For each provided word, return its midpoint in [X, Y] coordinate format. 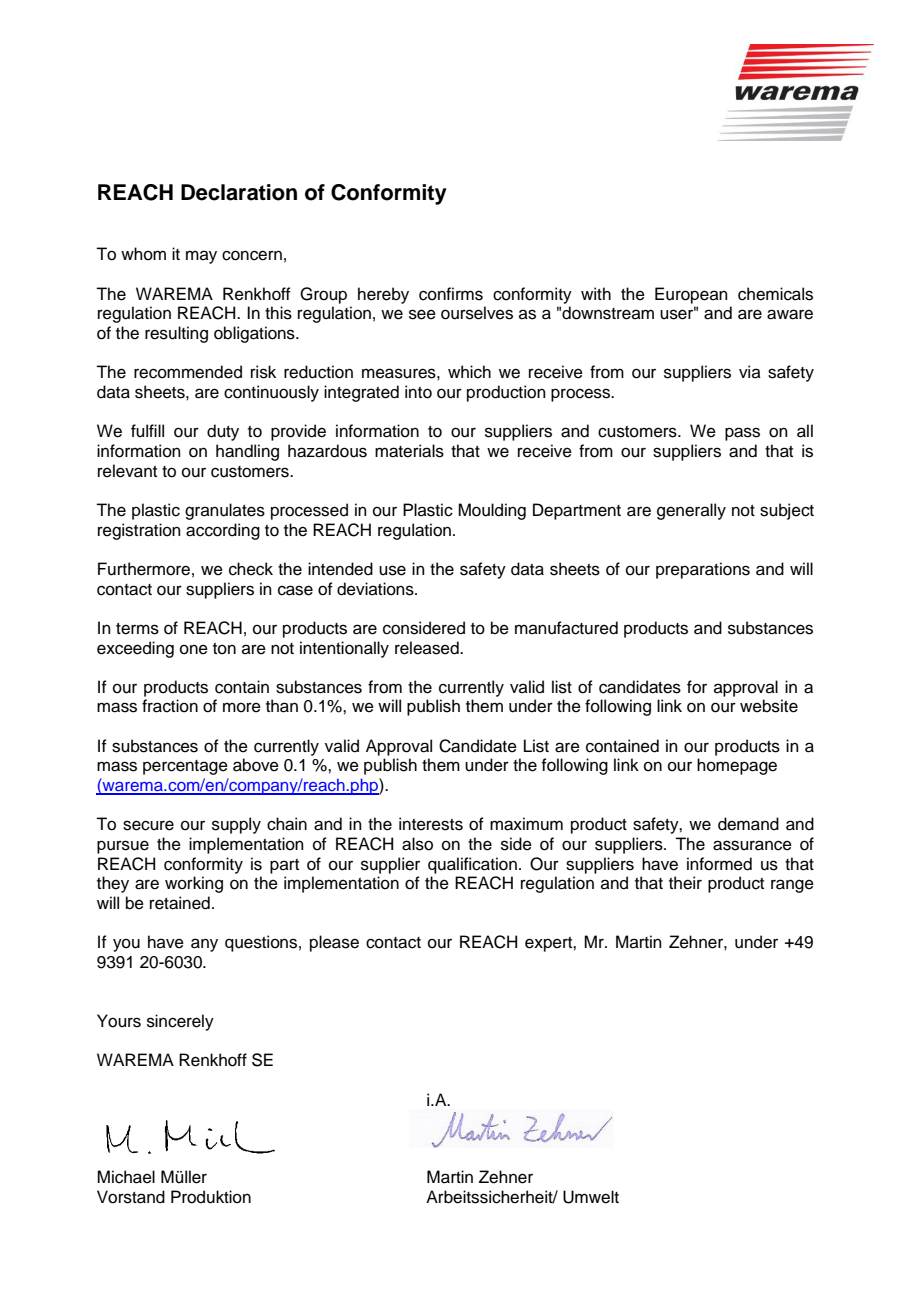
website [769, 706]
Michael [126, 1177]
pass [742, 434]
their [685, 883]
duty [223, 432]
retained [180, 903]
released [428, 648]
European [691, 295]
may [201, 257]
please [334, 943]
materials [409, 451]
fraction [170, 706]
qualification [472, 865]
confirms [451, 294]
